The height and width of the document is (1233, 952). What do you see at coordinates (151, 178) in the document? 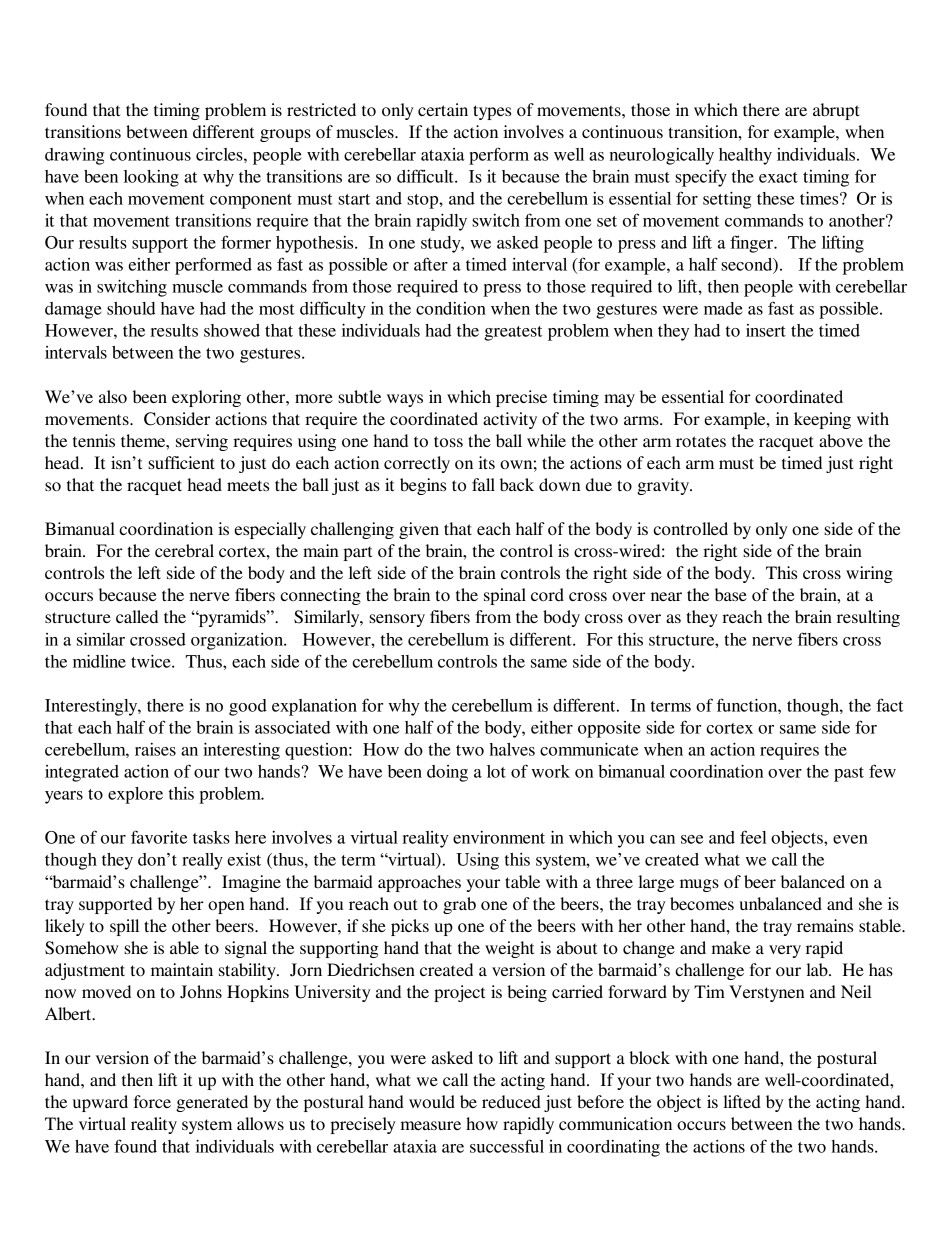
I see `looking` at bounding box center [151, 178].
